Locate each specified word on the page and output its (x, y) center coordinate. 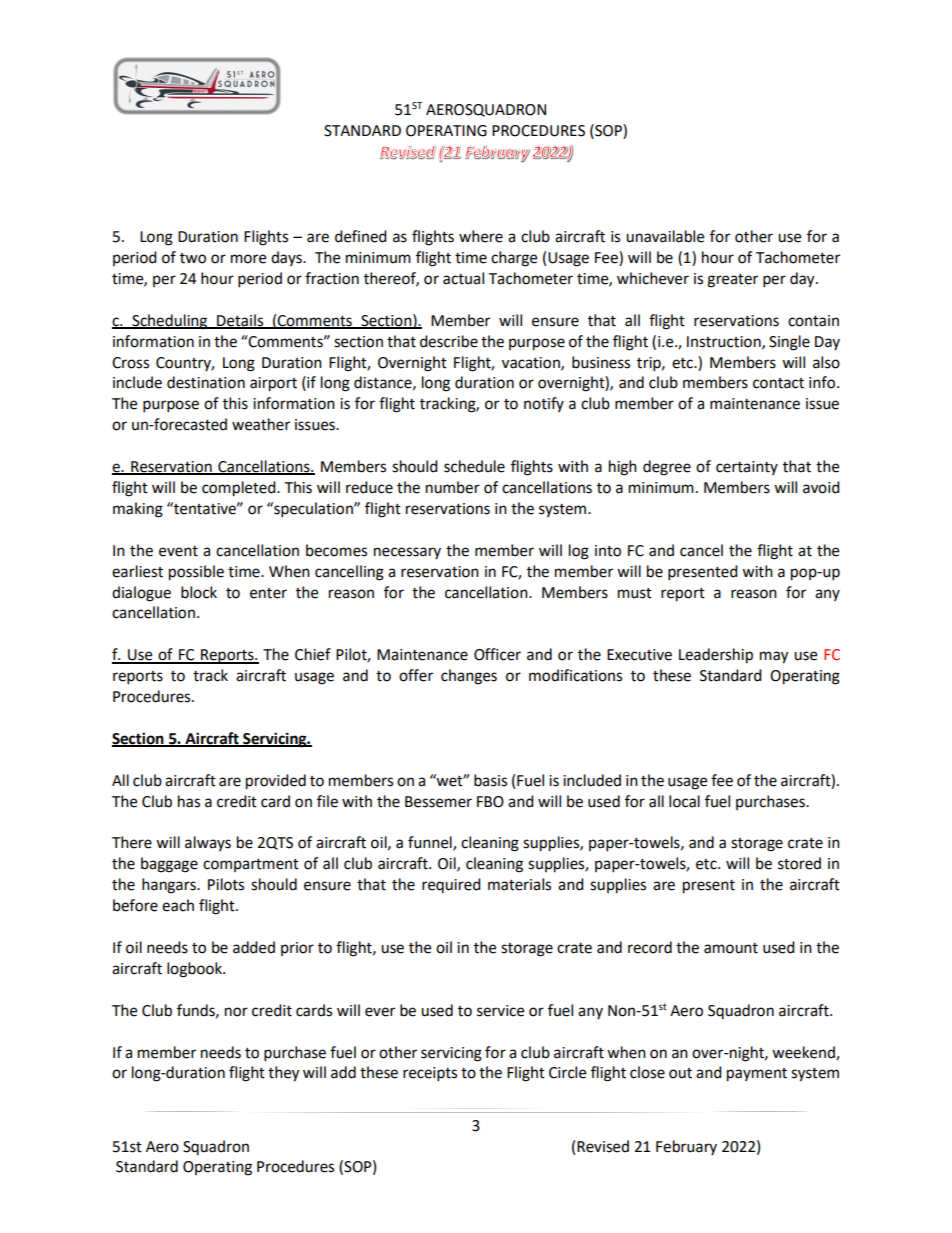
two (193, 258)
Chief (313, 654)
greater (732, 281)
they (283, 1074)
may (774, 657)
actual (463, 278)
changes (469, 677)
